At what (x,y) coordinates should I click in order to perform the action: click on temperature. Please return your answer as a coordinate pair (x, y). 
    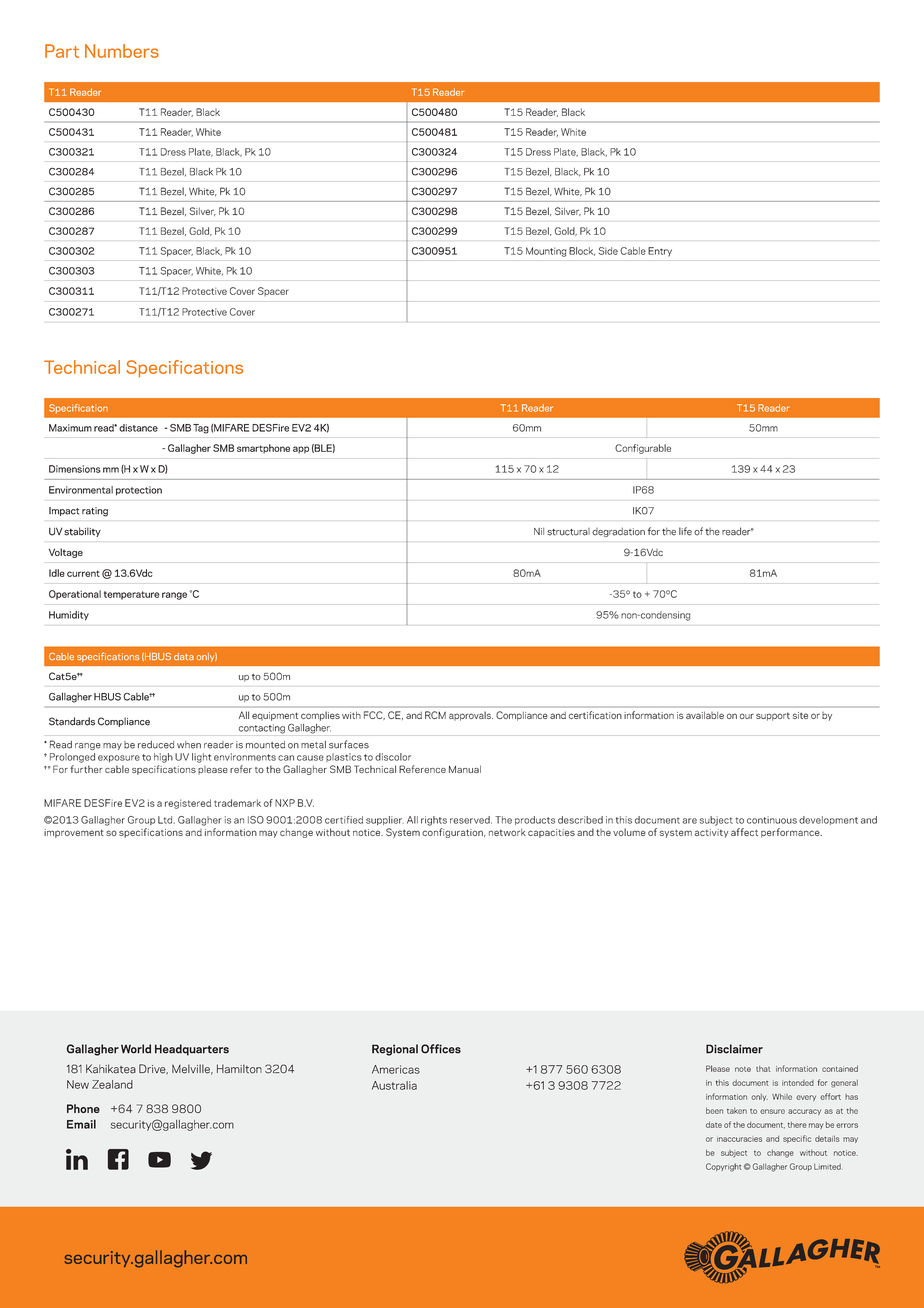
    Looking at the image, I should click on (131, 595).
